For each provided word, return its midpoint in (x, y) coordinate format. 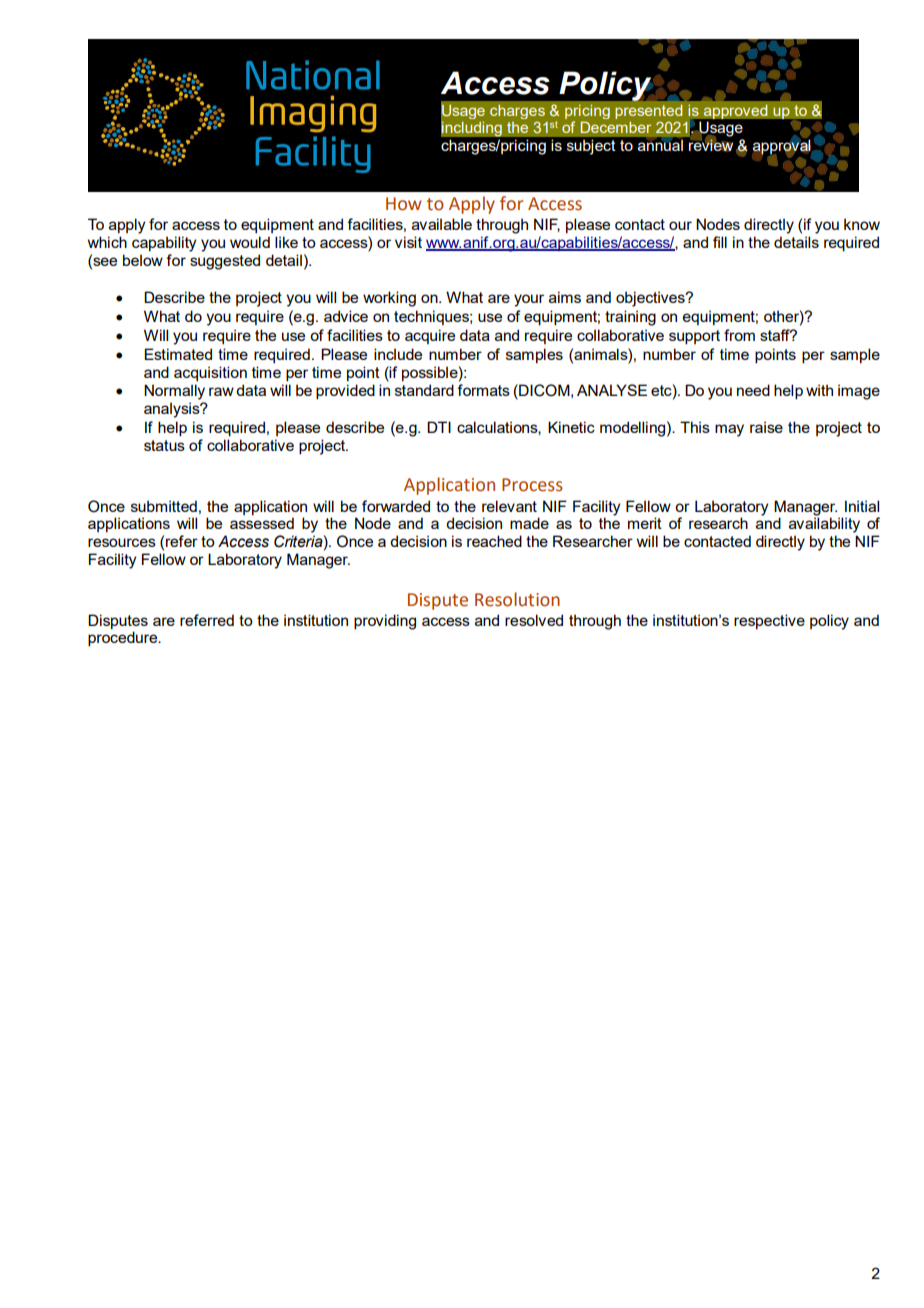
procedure (124, 639)
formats (483, 390)
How (404, 204)
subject (591, 147)
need (753, 390)
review (711, 145)
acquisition (210, 373)
